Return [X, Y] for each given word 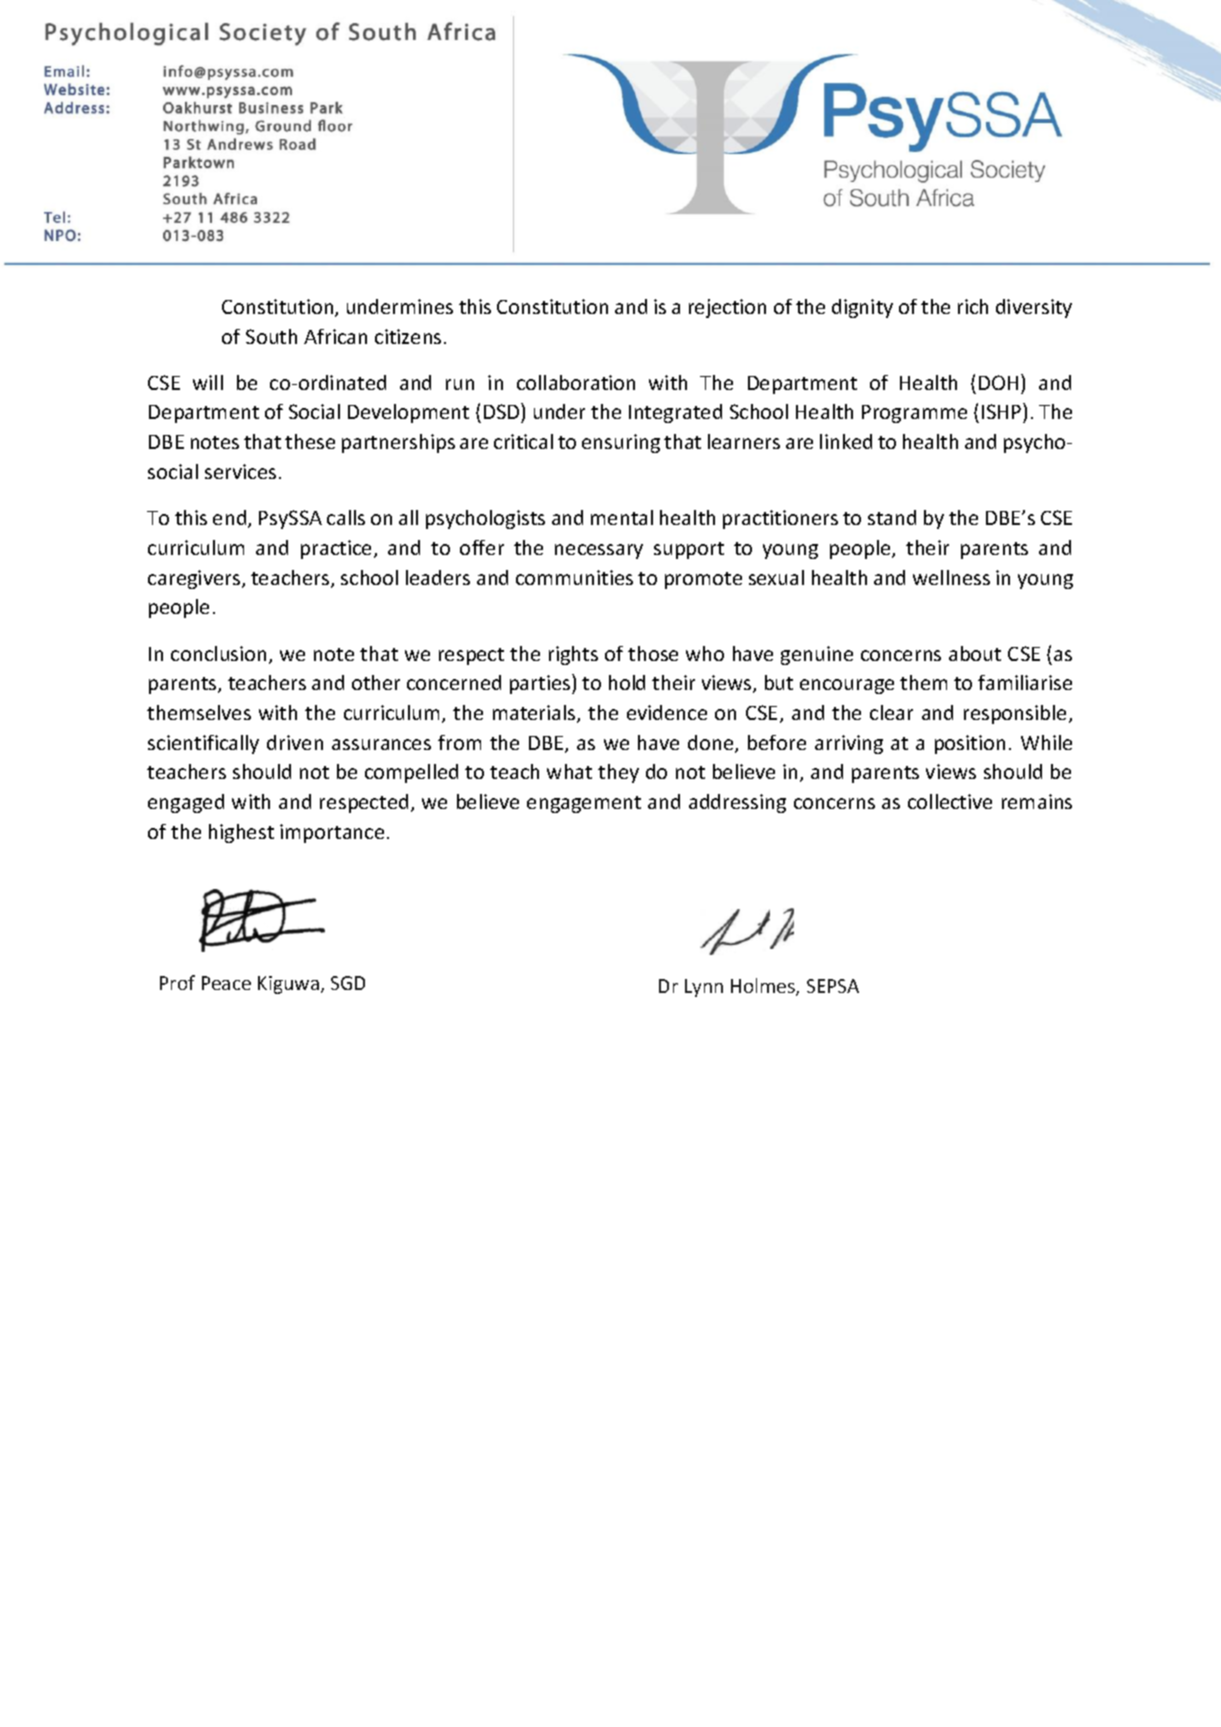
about [975, 653]
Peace [226, 983]
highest [241, 833]
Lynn [704, 988]
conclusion [218, 653]
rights [573, 655]
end [231, 519]
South [271, 336]
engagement [584, 804]
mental [622, 517]
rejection [727, 308]
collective [950, 801]
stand [892, 517]
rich [973, 306]
